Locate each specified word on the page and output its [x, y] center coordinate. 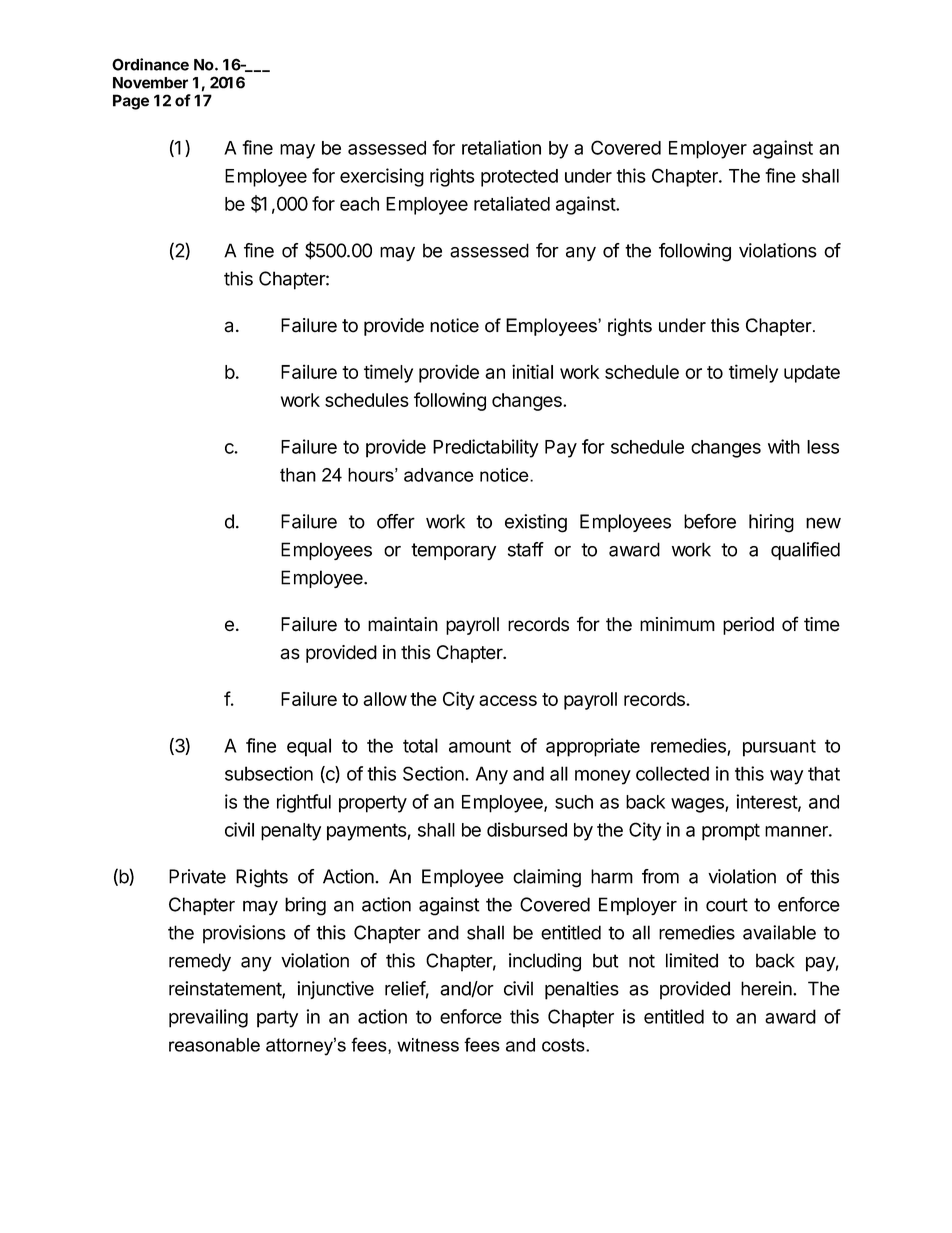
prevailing [208, 1018]
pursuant [779, 748]
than [298, 475]
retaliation [501, 147]
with [784, 446]
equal [309, 747]
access [508, 700]
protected [519, 178]
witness [428, 1045]
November [150, 83]
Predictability [486, 448]
